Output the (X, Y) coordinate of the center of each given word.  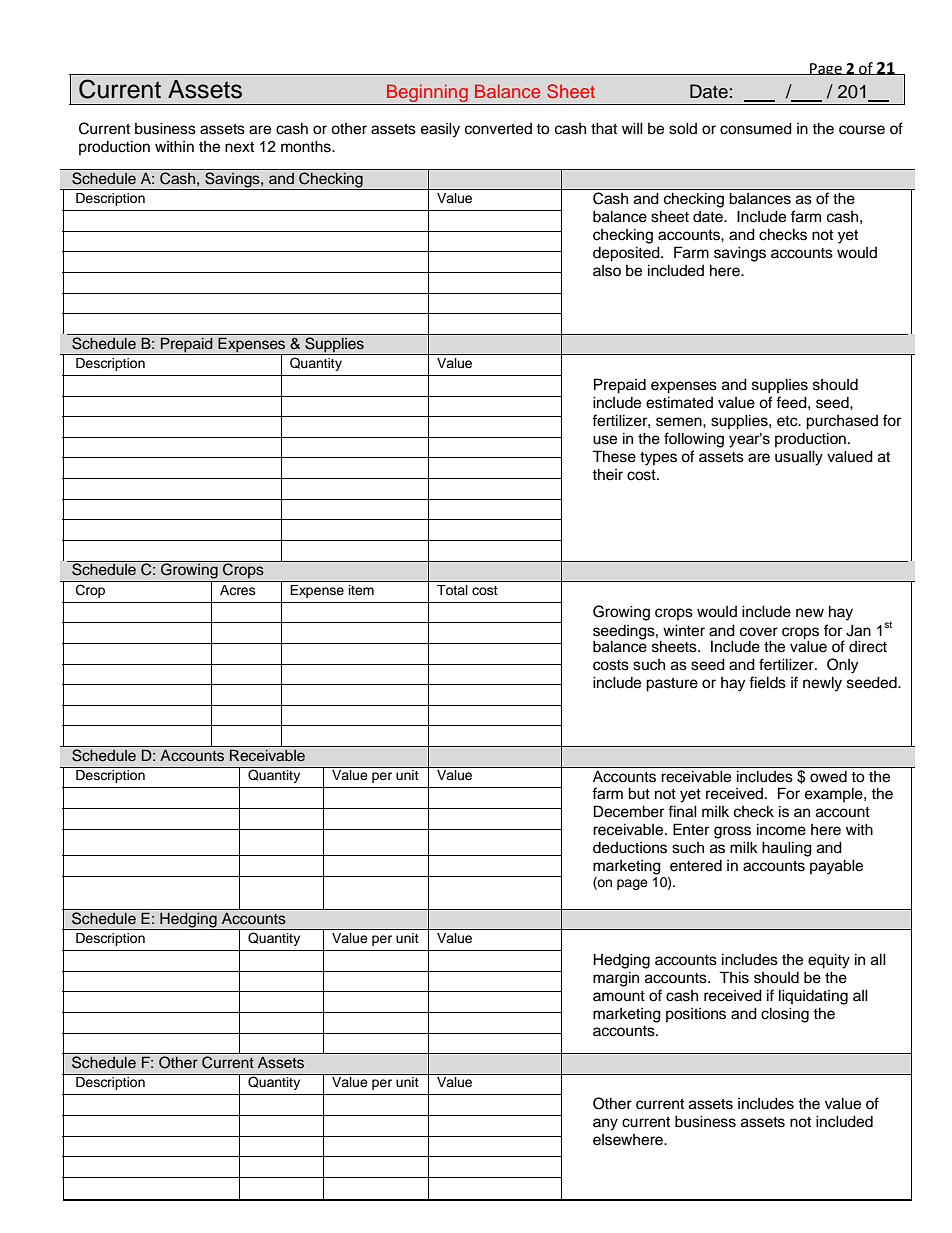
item (361, 590)
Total (452, 590)
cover (759, 632)
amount (619, 996)
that (604, 128)
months (307, 146)
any (605, 1124)
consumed (756, 128)
